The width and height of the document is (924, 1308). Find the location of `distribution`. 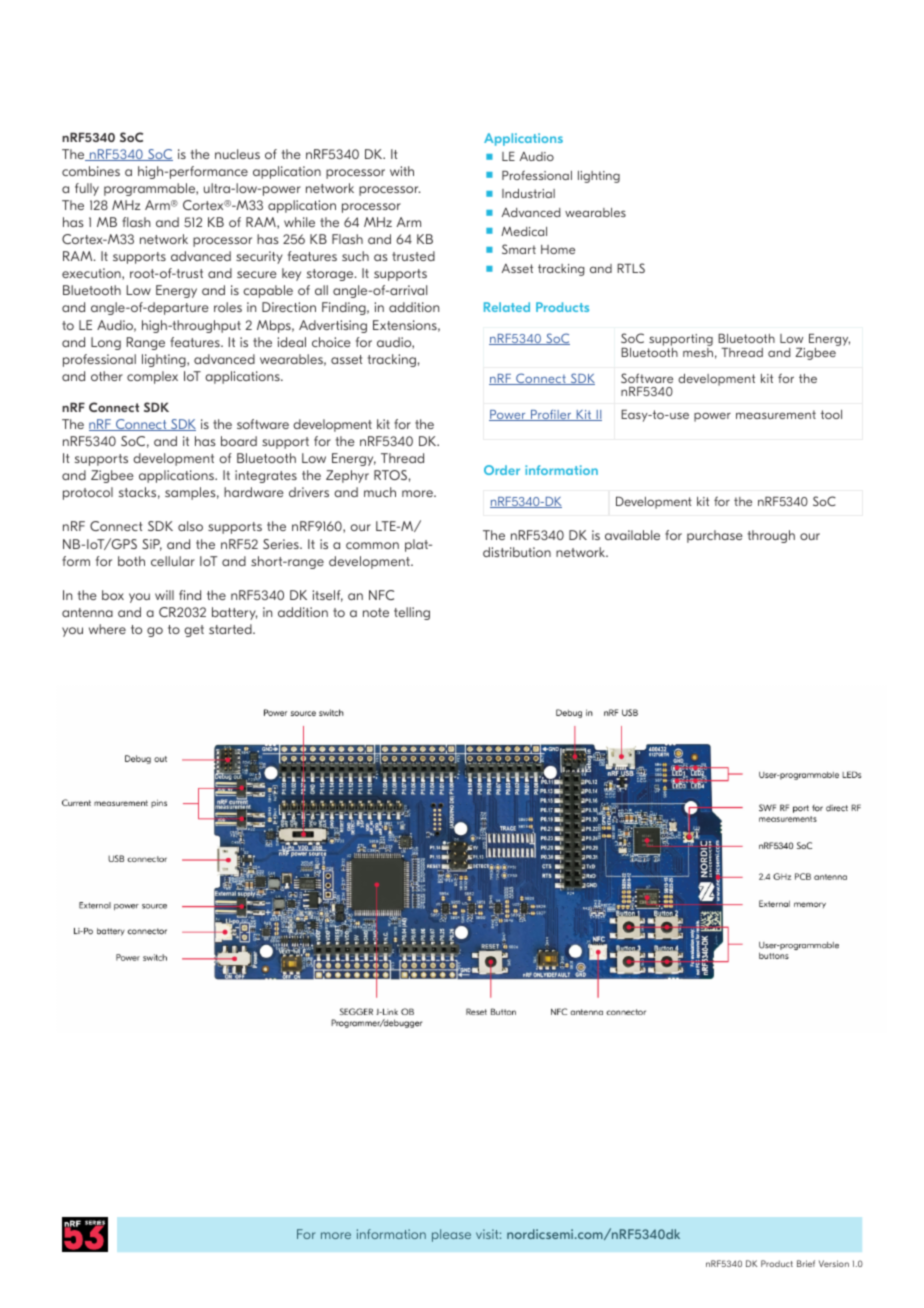

distribution is located at coordinates (517, 552).
